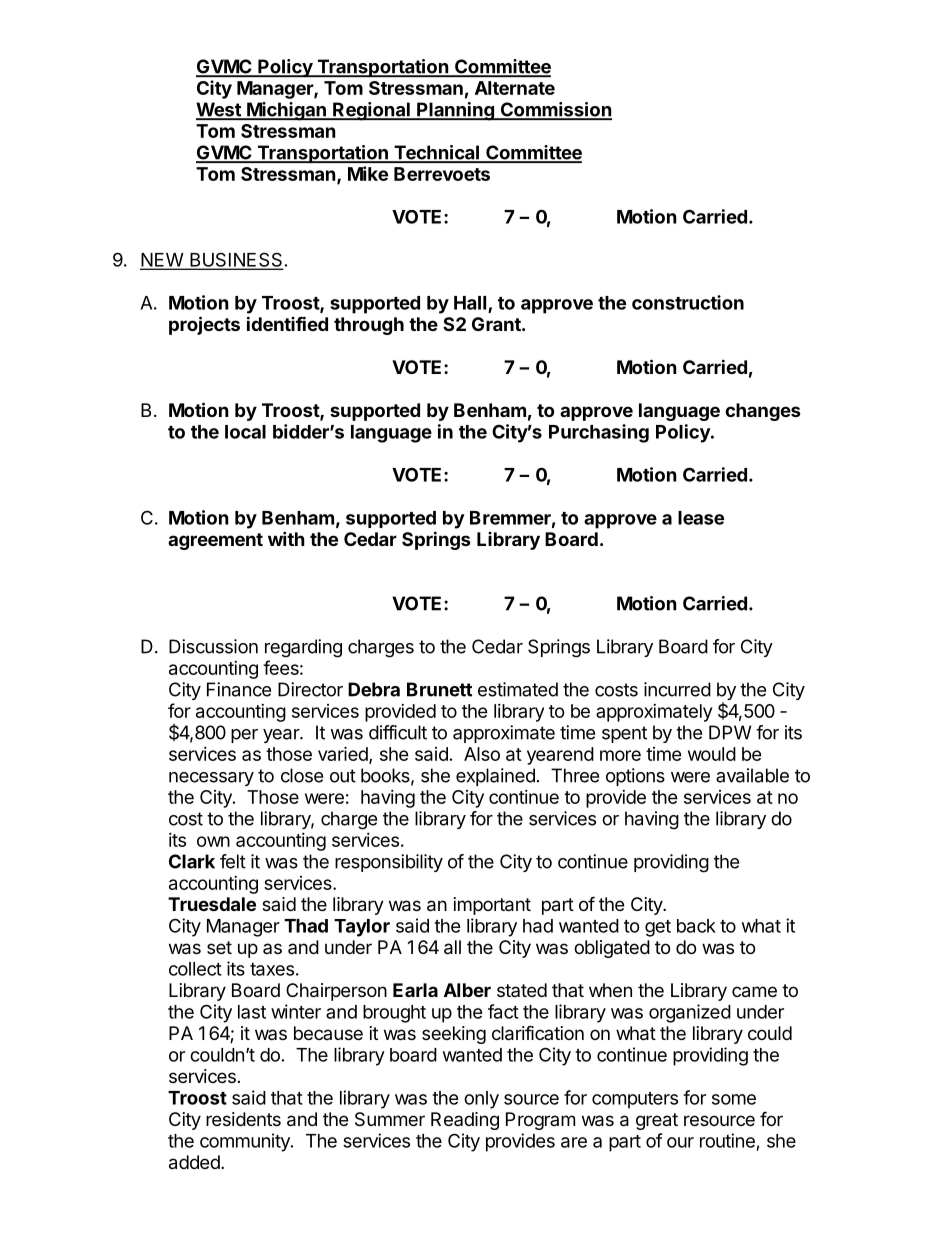 The width and height of the document is (952, 1233). I want to click on great, so click(657, 1121).
